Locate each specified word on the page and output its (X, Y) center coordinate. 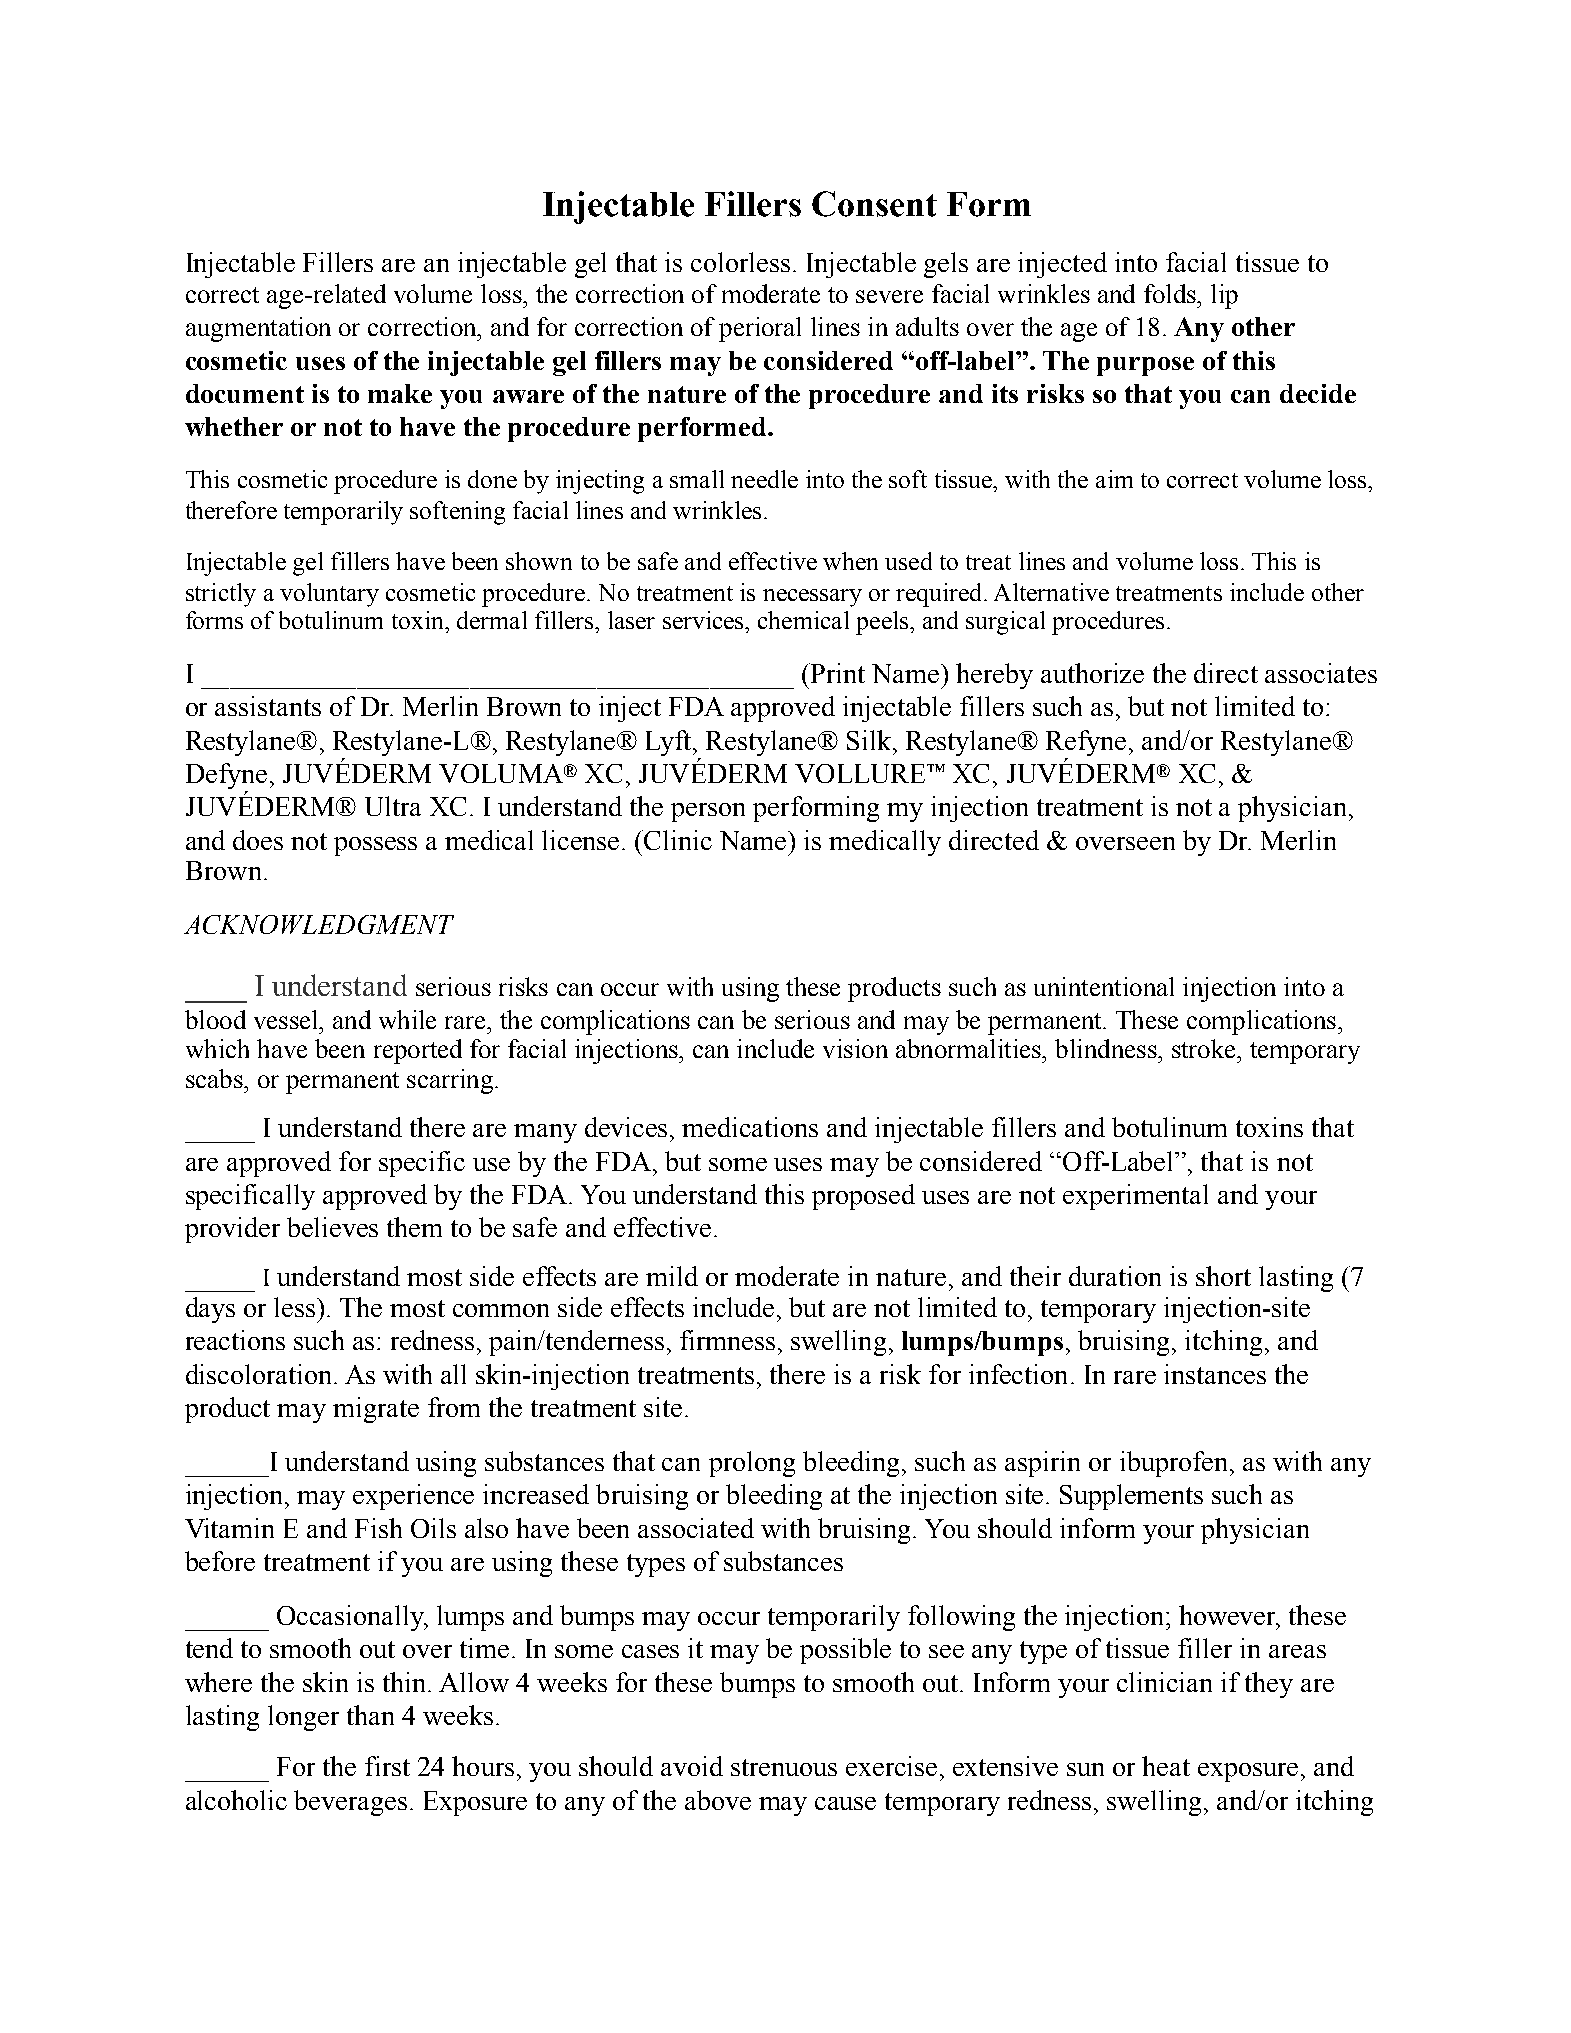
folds (1171, 293)
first (387, 1766)
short (1223, 1276)
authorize (1092, 673)
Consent (874, 204)
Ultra (393, 806)
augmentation (258, 329)
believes (332, 1227)
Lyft (670, 743)
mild (672, 1276)
